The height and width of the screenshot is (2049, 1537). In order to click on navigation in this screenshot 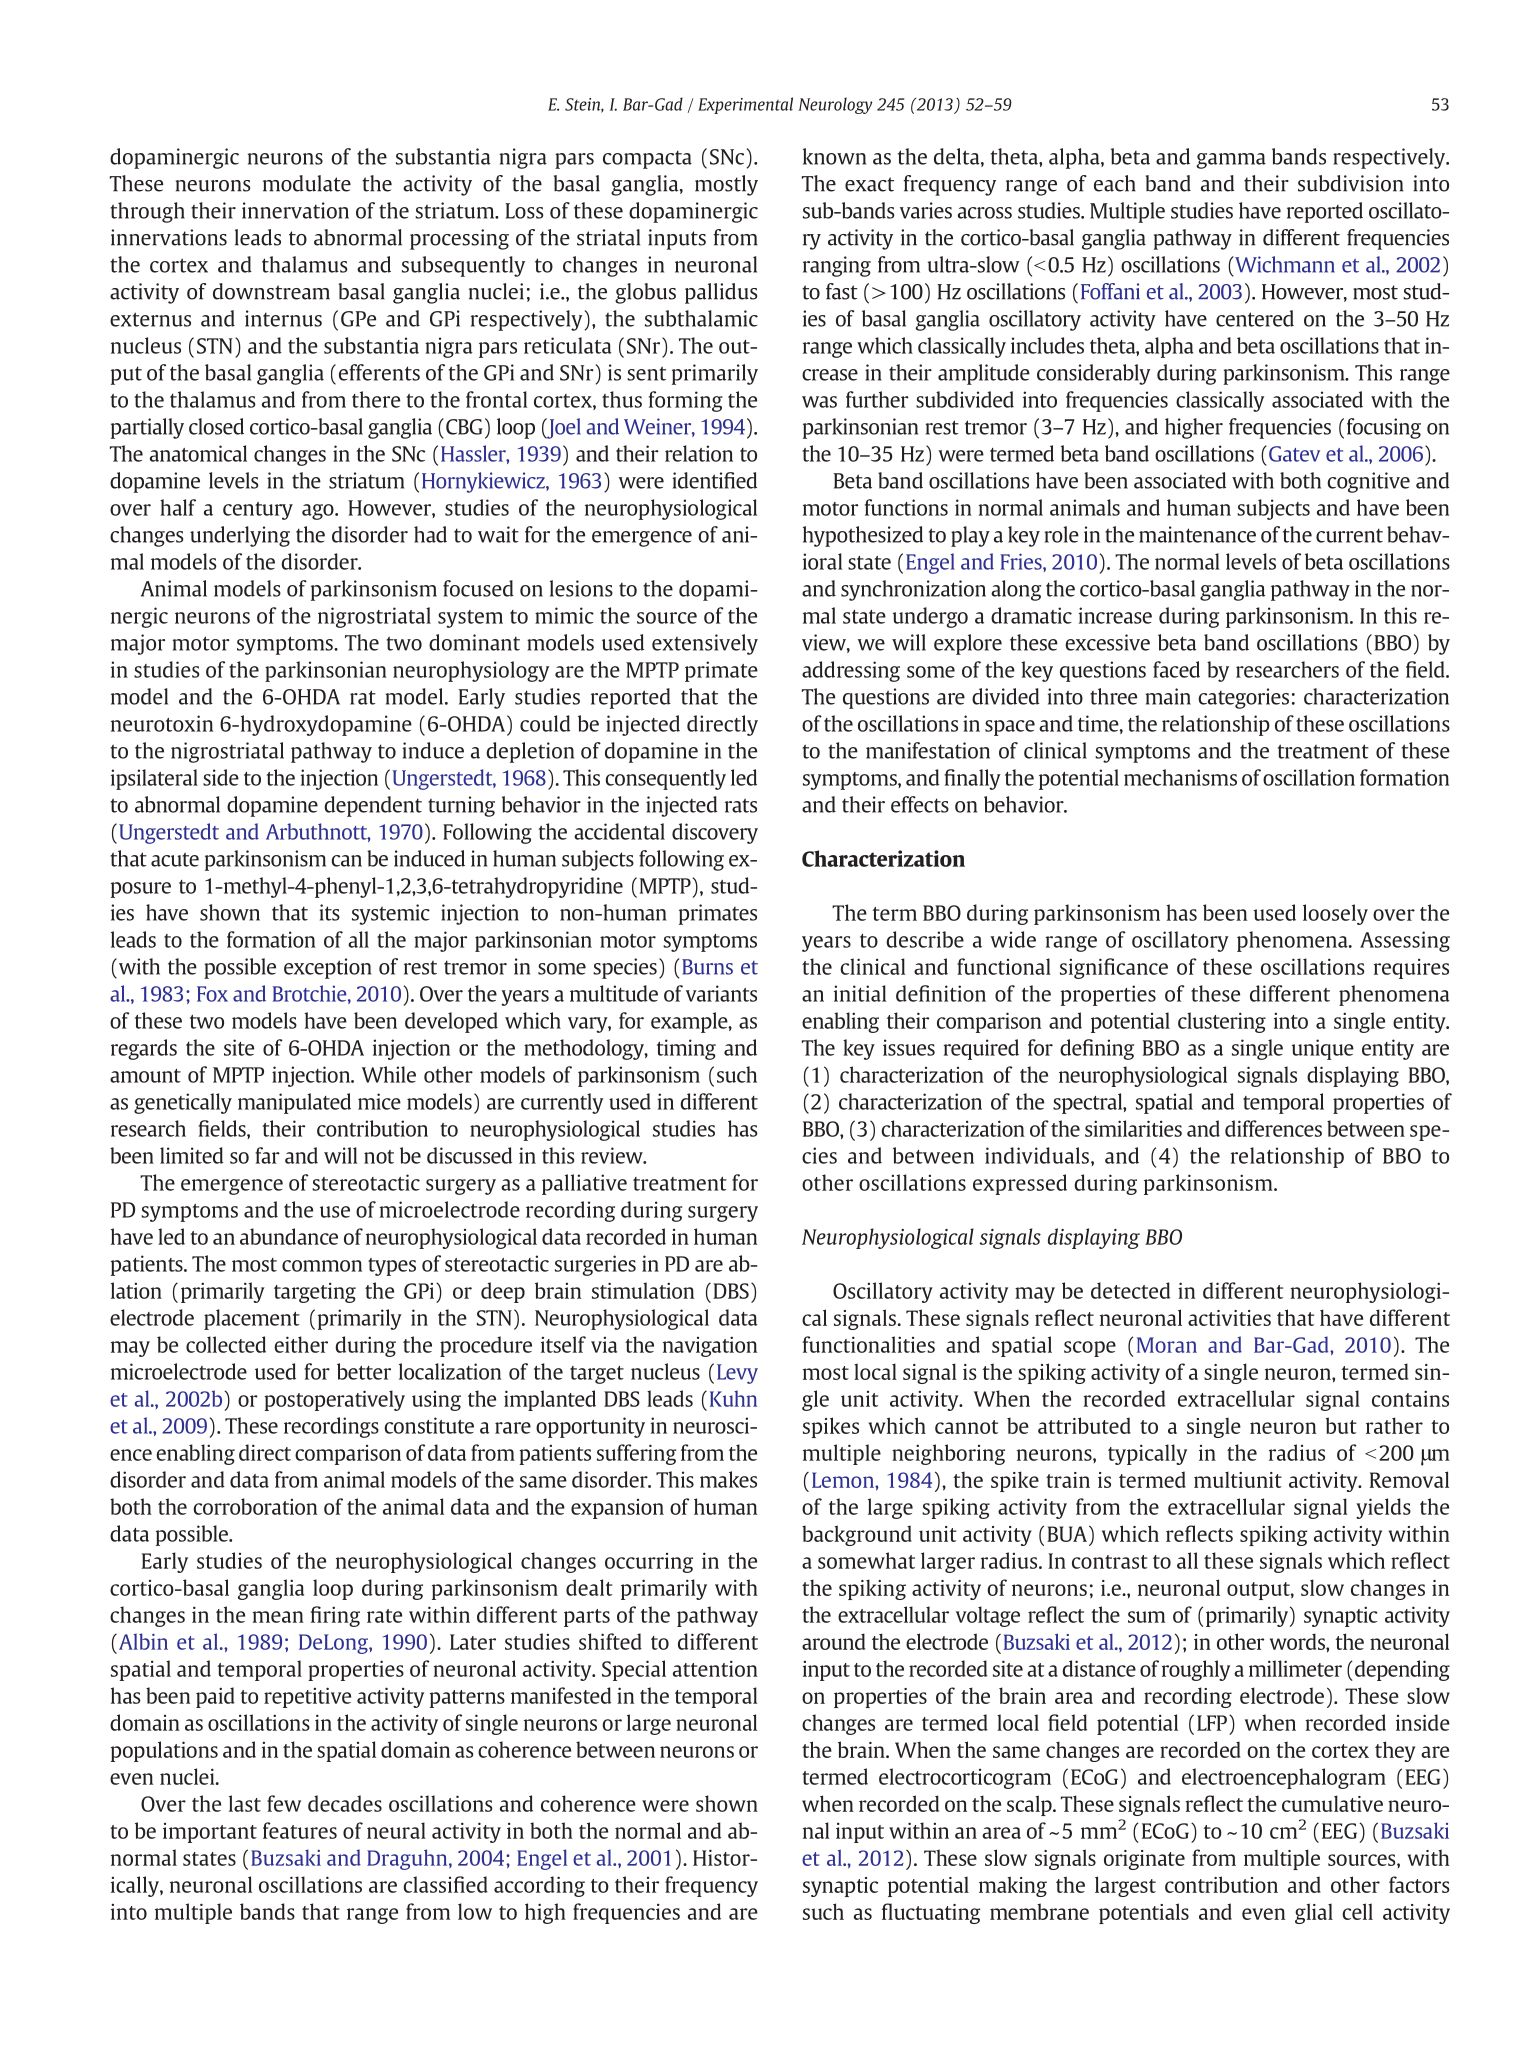, I will do `click(710, 1346)`.
